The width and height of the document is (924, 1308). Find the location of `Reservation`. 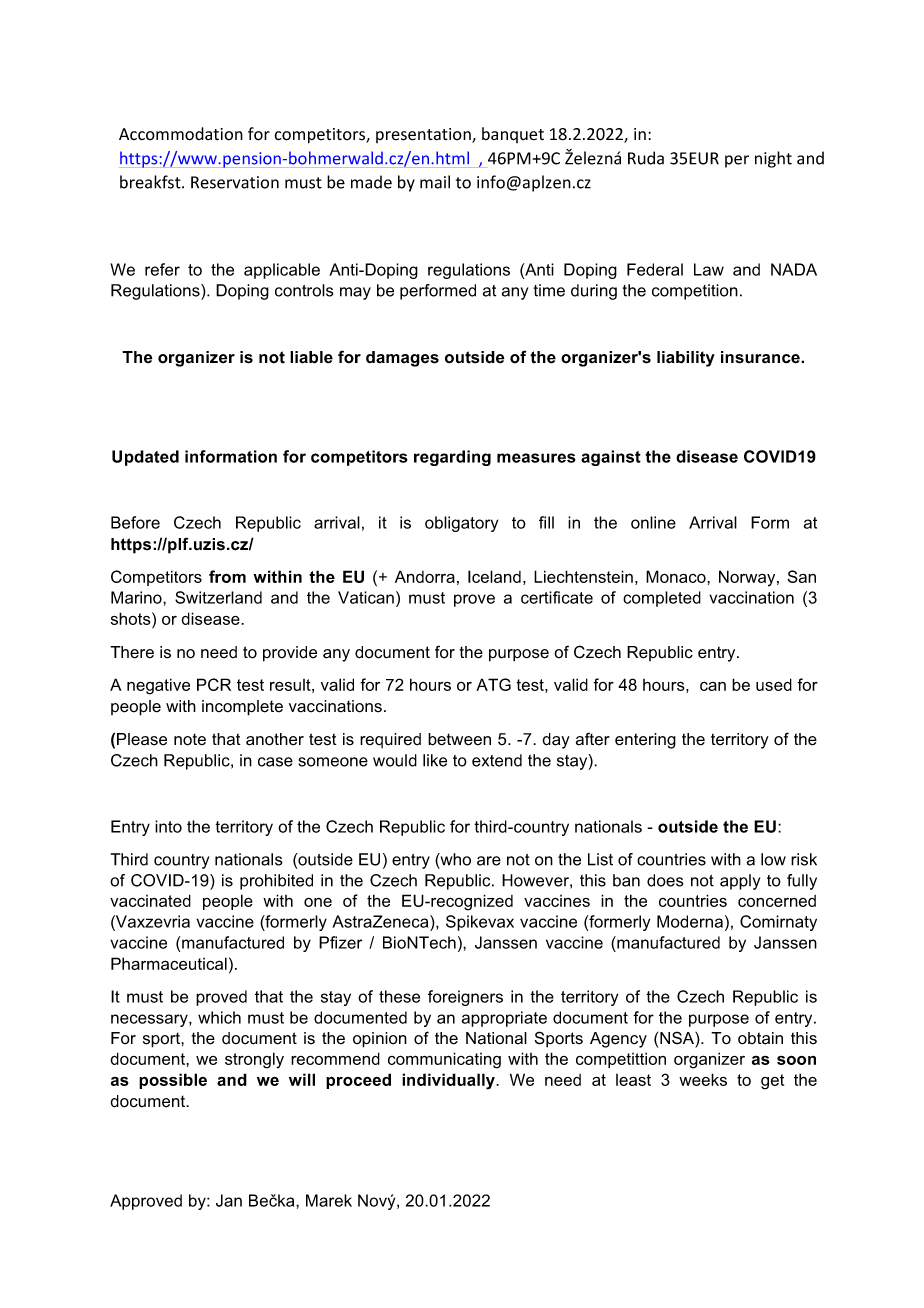

Reservation is located at coordinates (235, 182).
